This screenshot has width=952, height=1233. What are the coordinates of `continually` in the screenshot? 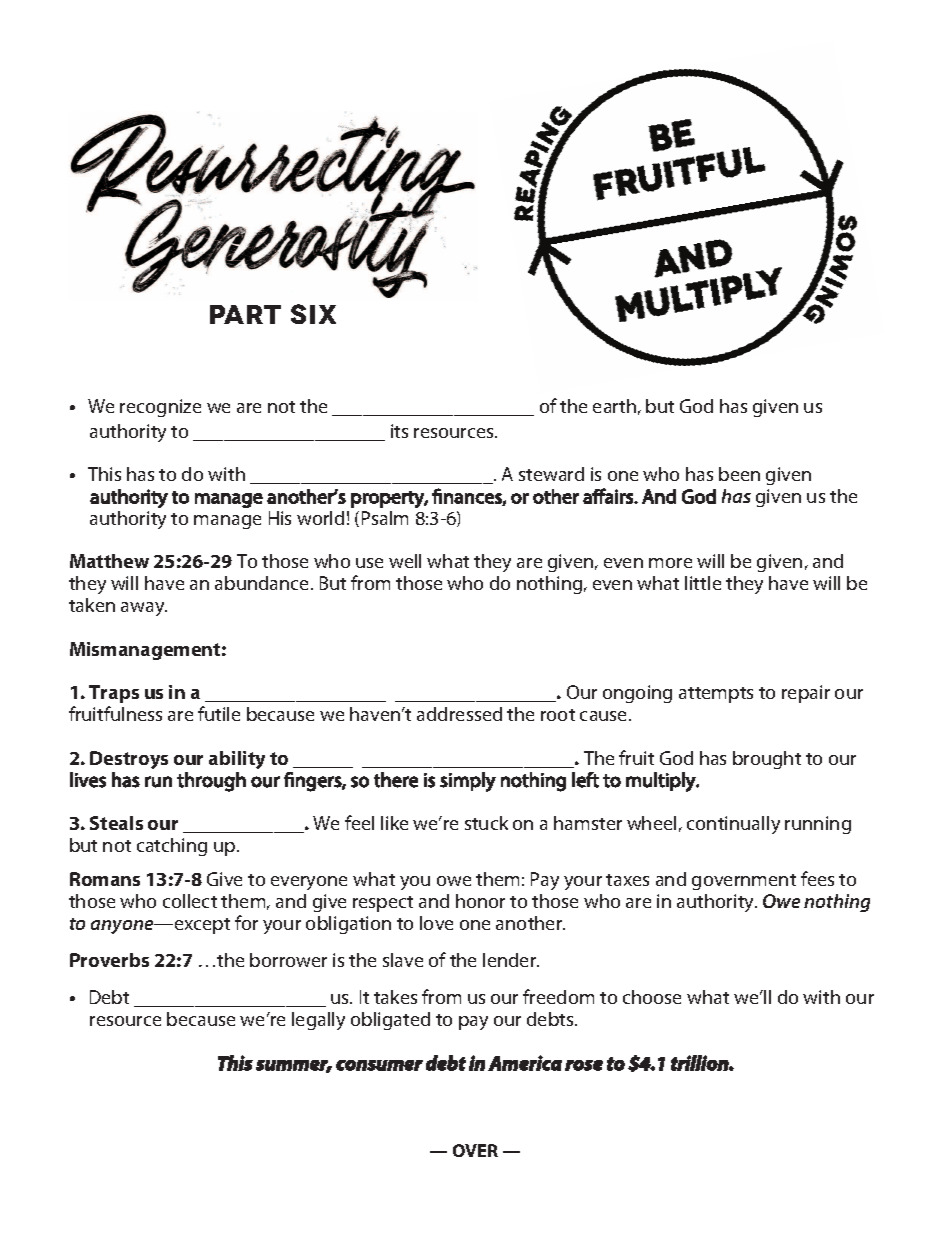 It's located at (733, 825).
